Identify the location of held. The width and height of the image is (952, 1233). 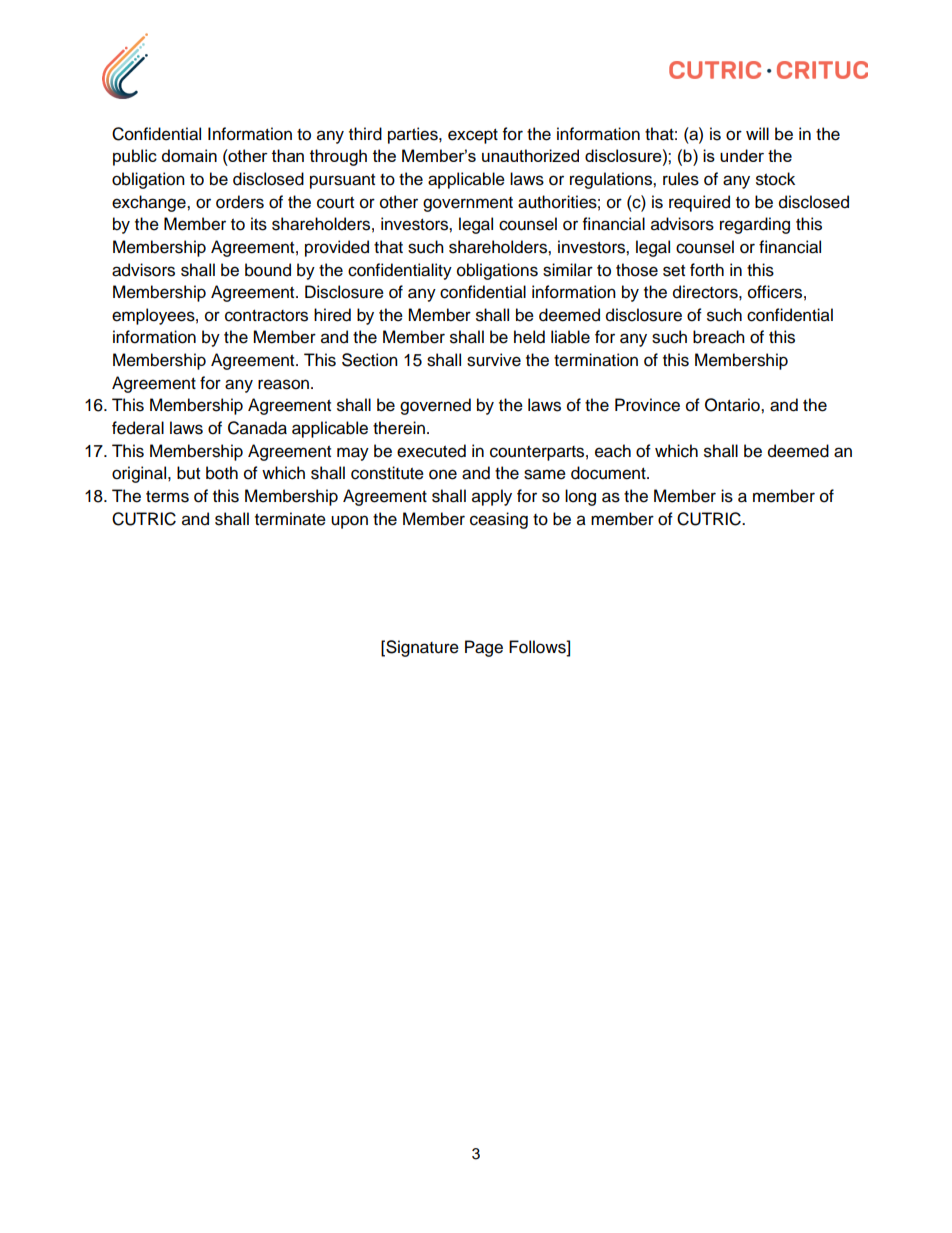
(529, 337).
